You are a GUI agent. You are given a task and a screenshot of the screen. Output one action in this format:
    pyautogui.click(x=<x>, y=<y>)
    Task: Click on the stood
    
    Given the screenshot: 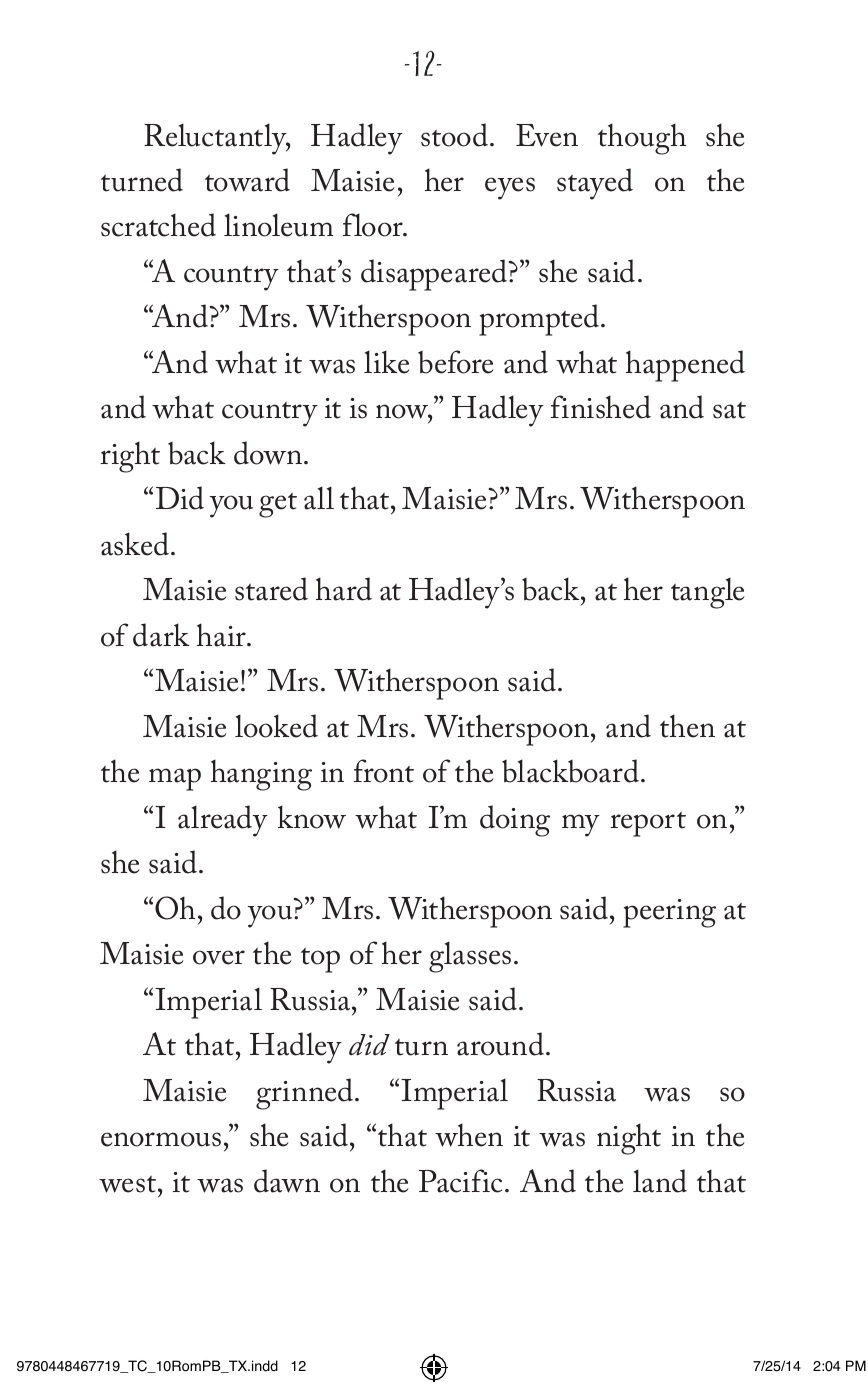 What is the action you would take?
    pyautogui.click(x=456, y=135)
